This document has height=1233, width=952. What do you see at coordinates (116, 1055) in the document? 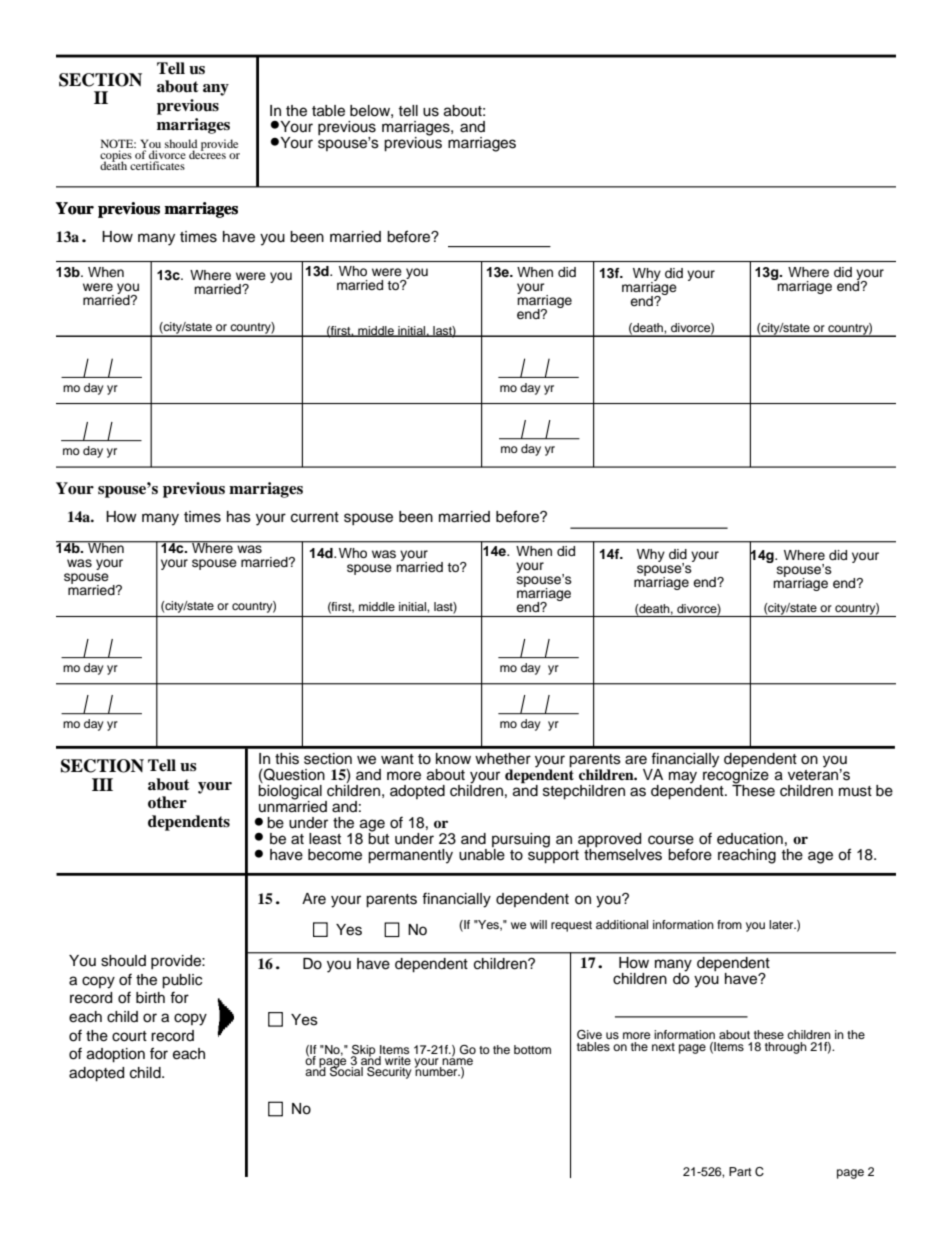
I see `adoption` at bounding box center [116, 1055].
